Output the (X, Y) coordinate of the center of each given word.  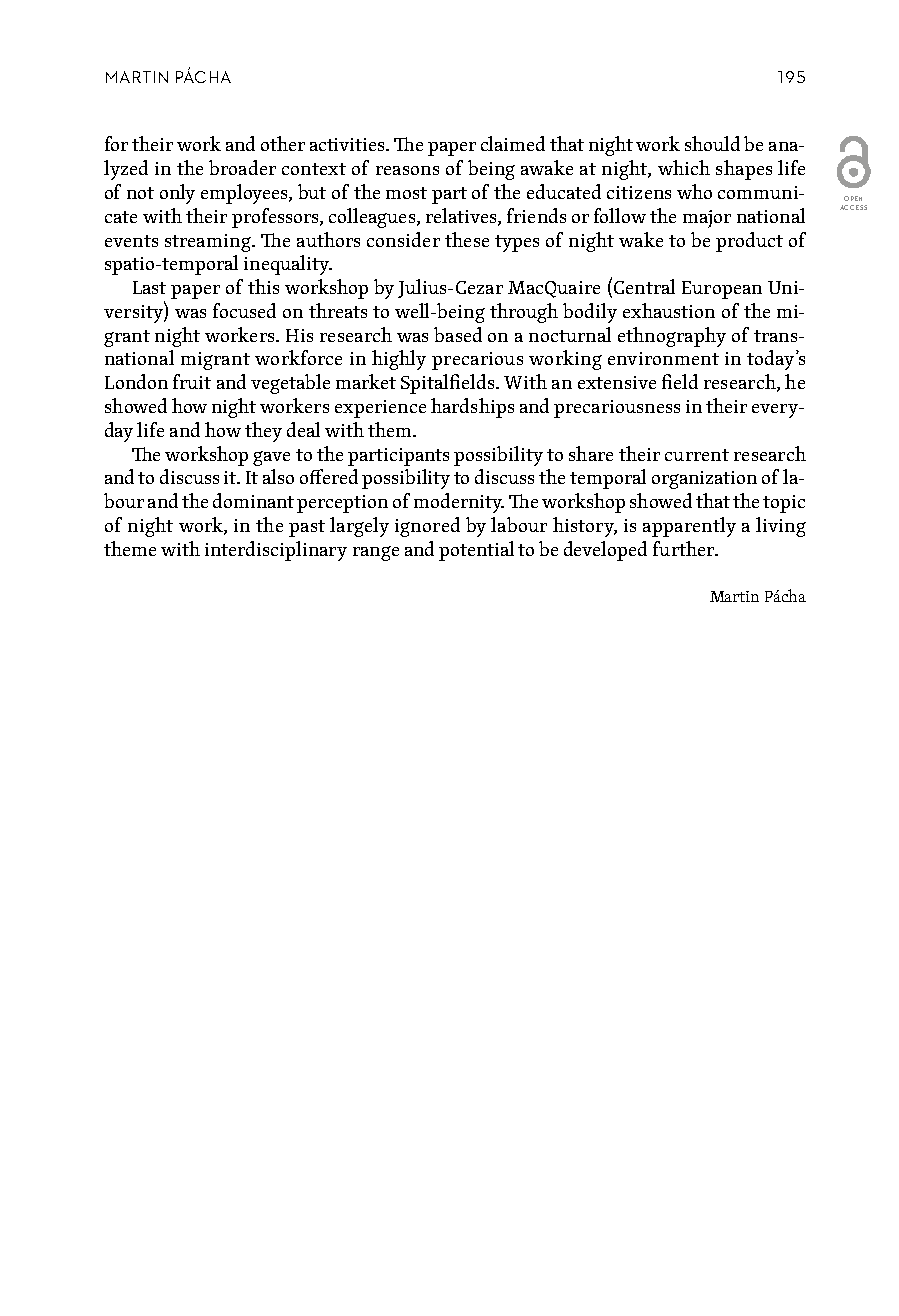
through (524, 313)
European (722, 290)
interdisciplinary (276, 551)
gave (271, 458)
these (467, 239)
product (749, 242)
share (591, 453)
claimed (513, 143)
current (697, 455)
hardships (472, 408)
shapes (744, 170)
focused (244, 310)
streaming (209, 243)
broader (242, 167)
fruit (192, 381)
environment (663, 358)
